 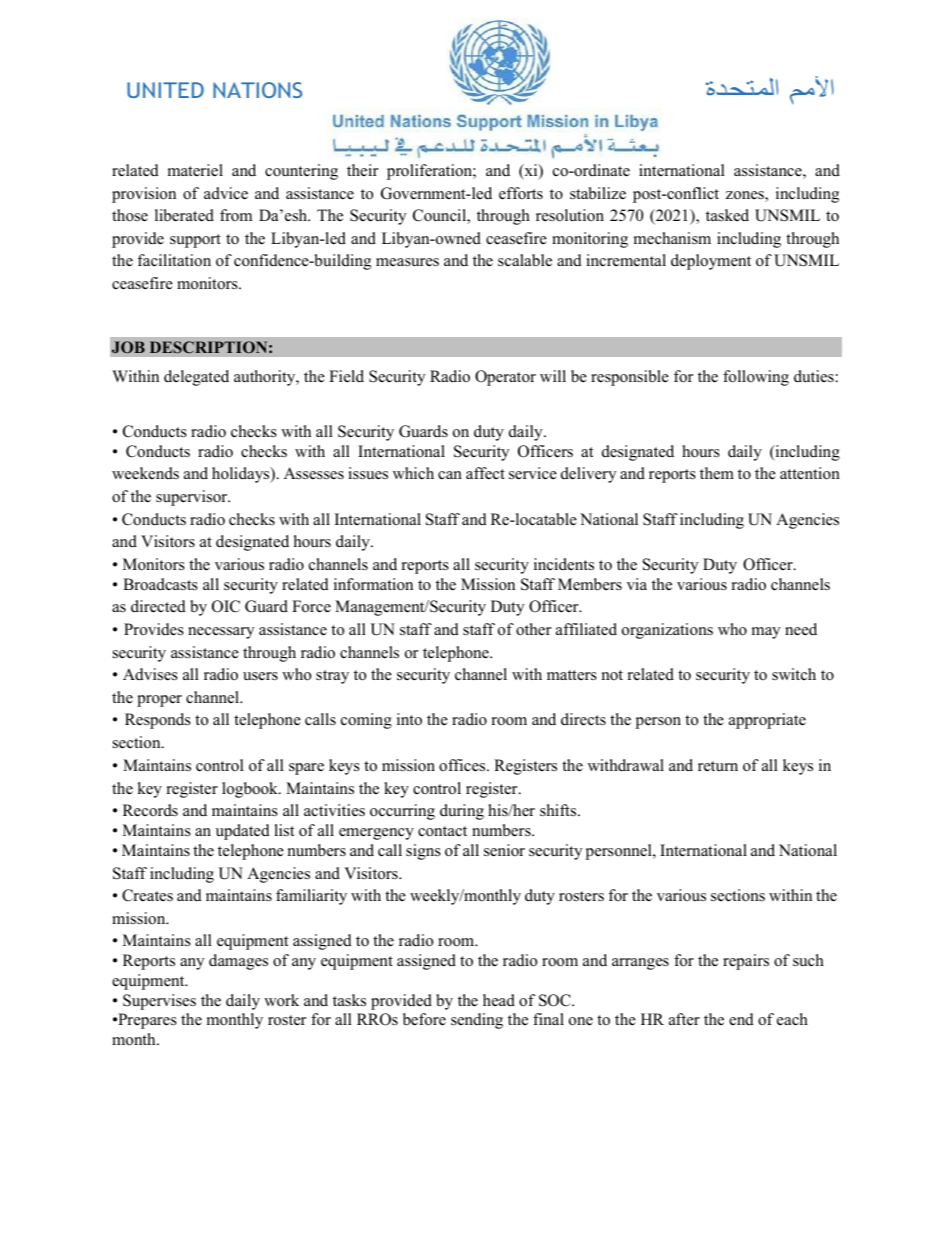 What do you see at coordinates (727, 215) in the image?
I see `tasked` at bounding box center [727, 215].
